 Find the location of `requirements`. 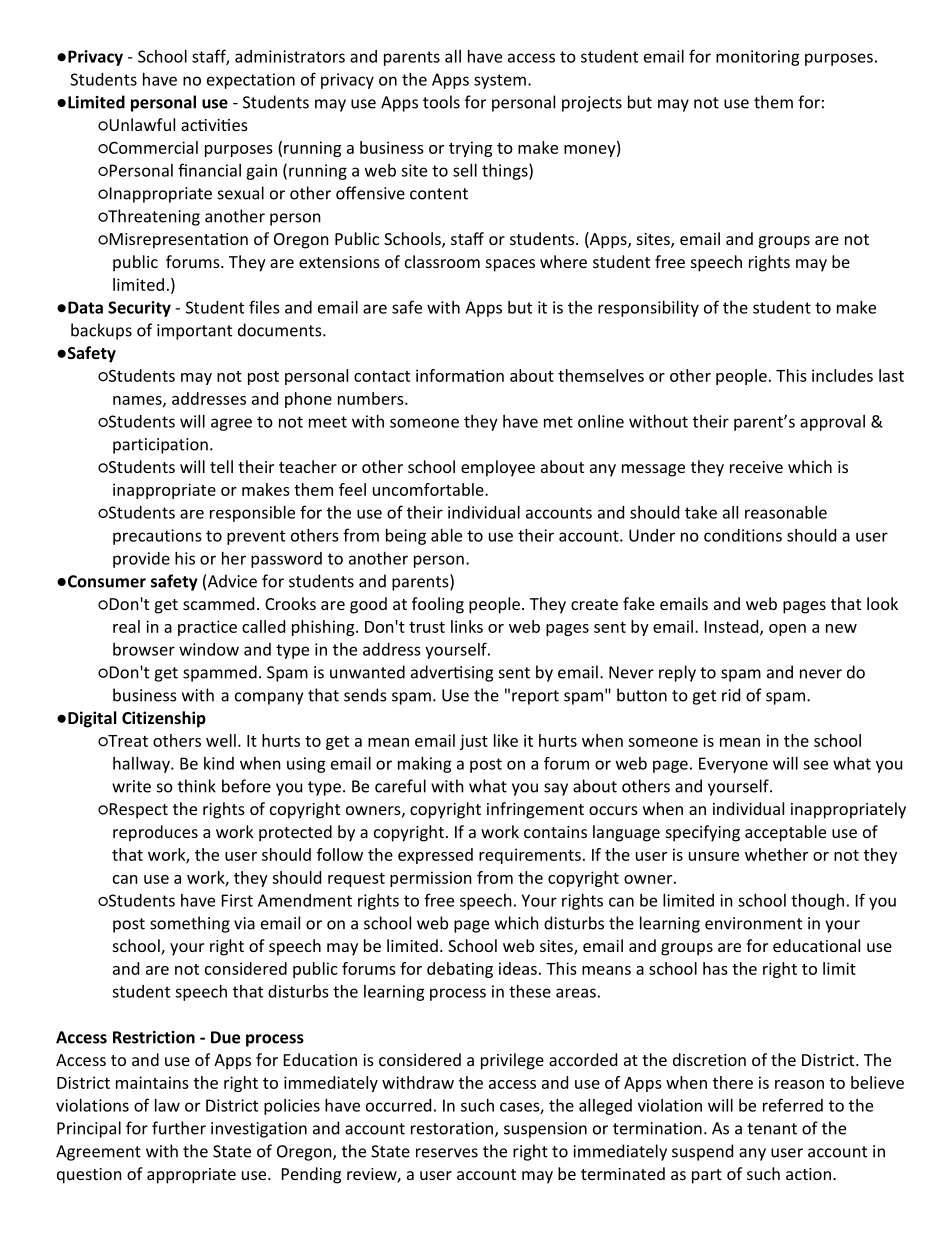

requirements is located at coordinates (530, 856).
